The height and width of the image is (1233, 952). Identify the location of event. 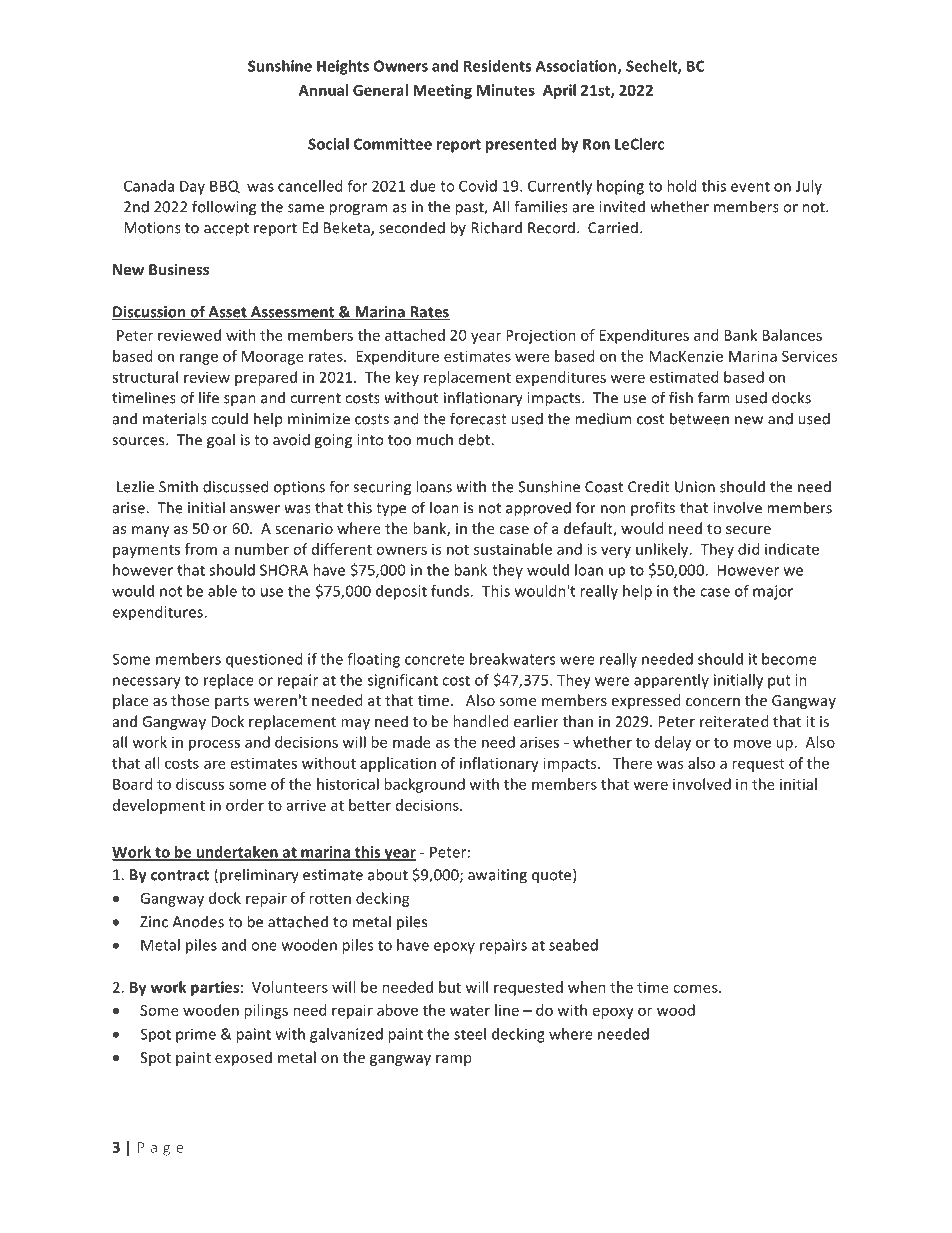
(750, 186).
